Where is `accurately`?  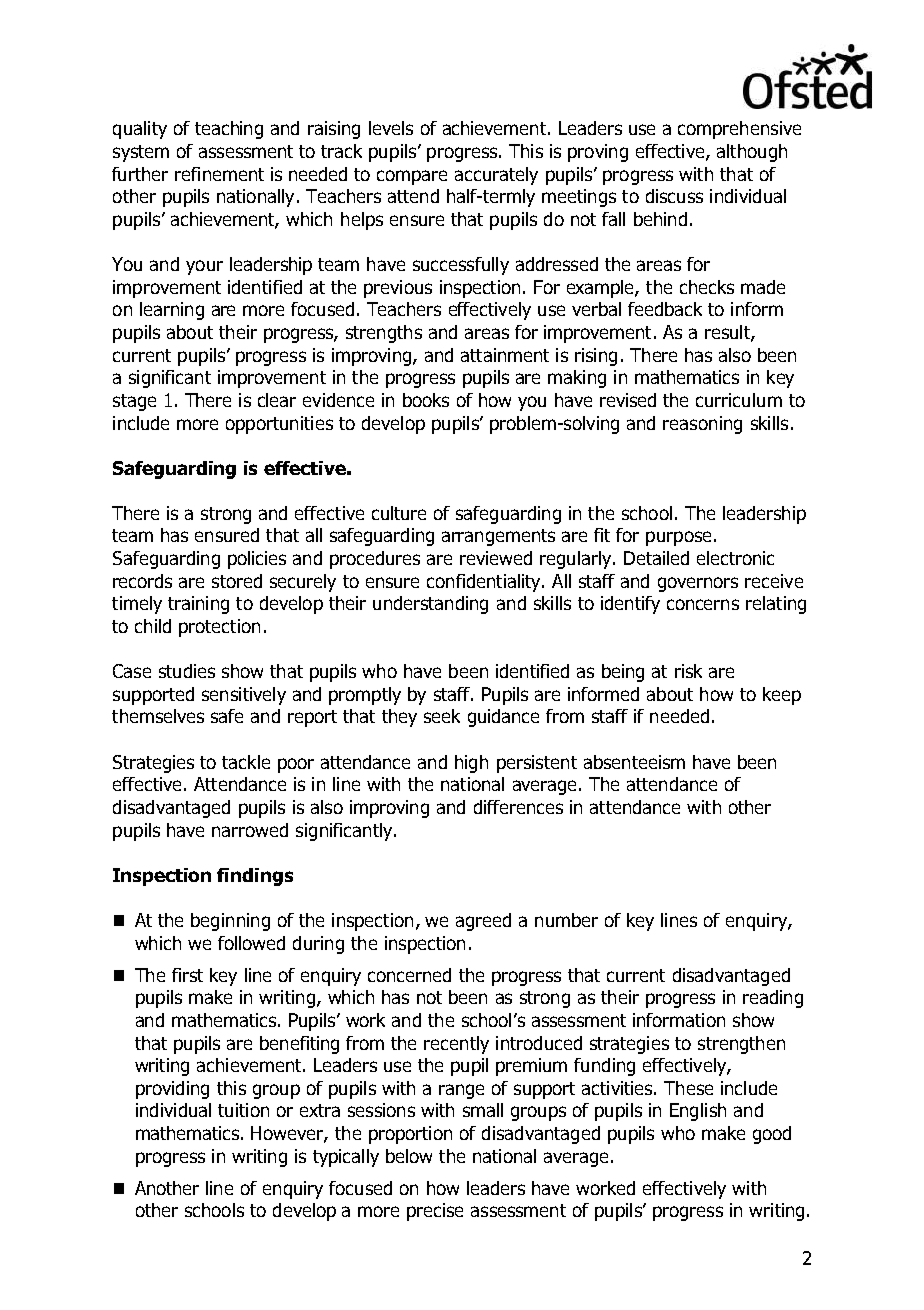 accurately is located at coordinates (496, 176).
